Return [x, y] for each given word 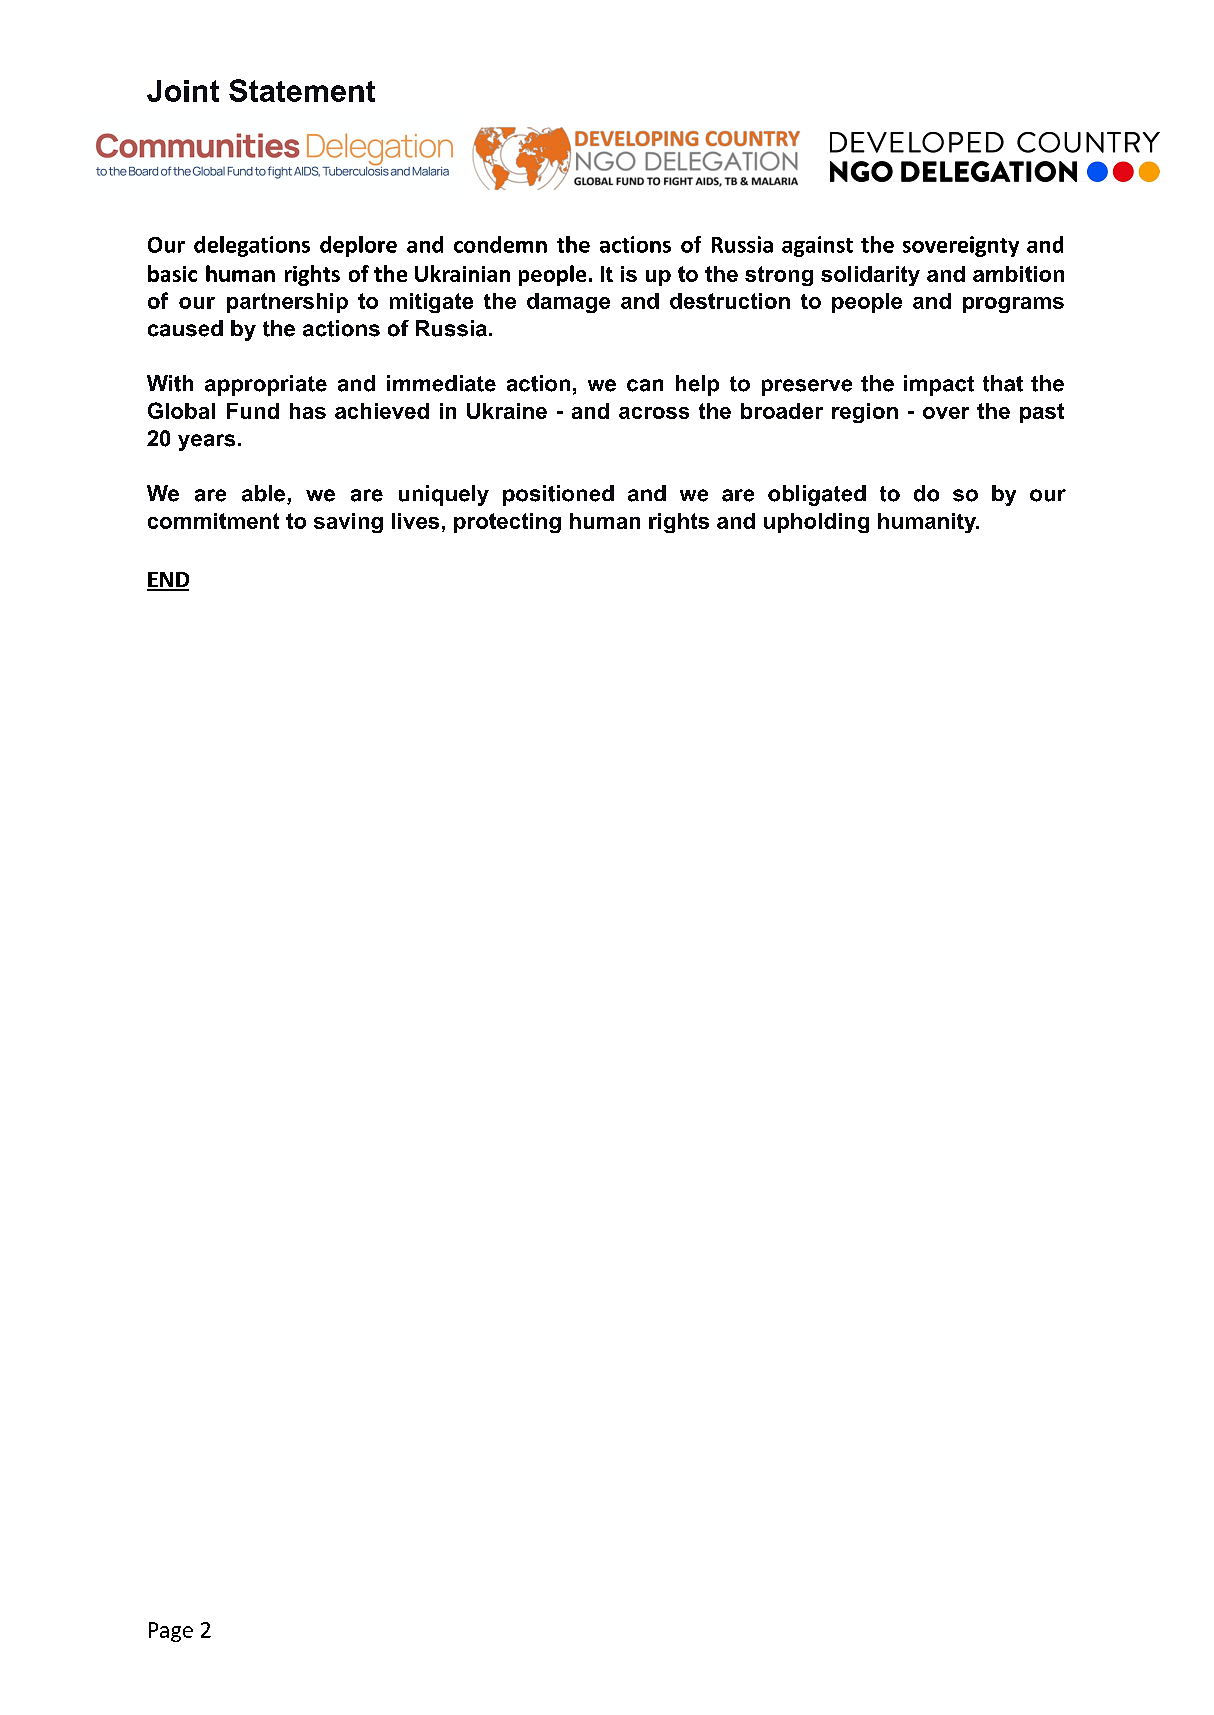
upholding [816, 523]
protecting [507, 523]
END [168, 581]
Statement [302, 90]
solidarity [870, 276]
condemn [500, 244]
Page [171, 1632]
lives [415, 521]
